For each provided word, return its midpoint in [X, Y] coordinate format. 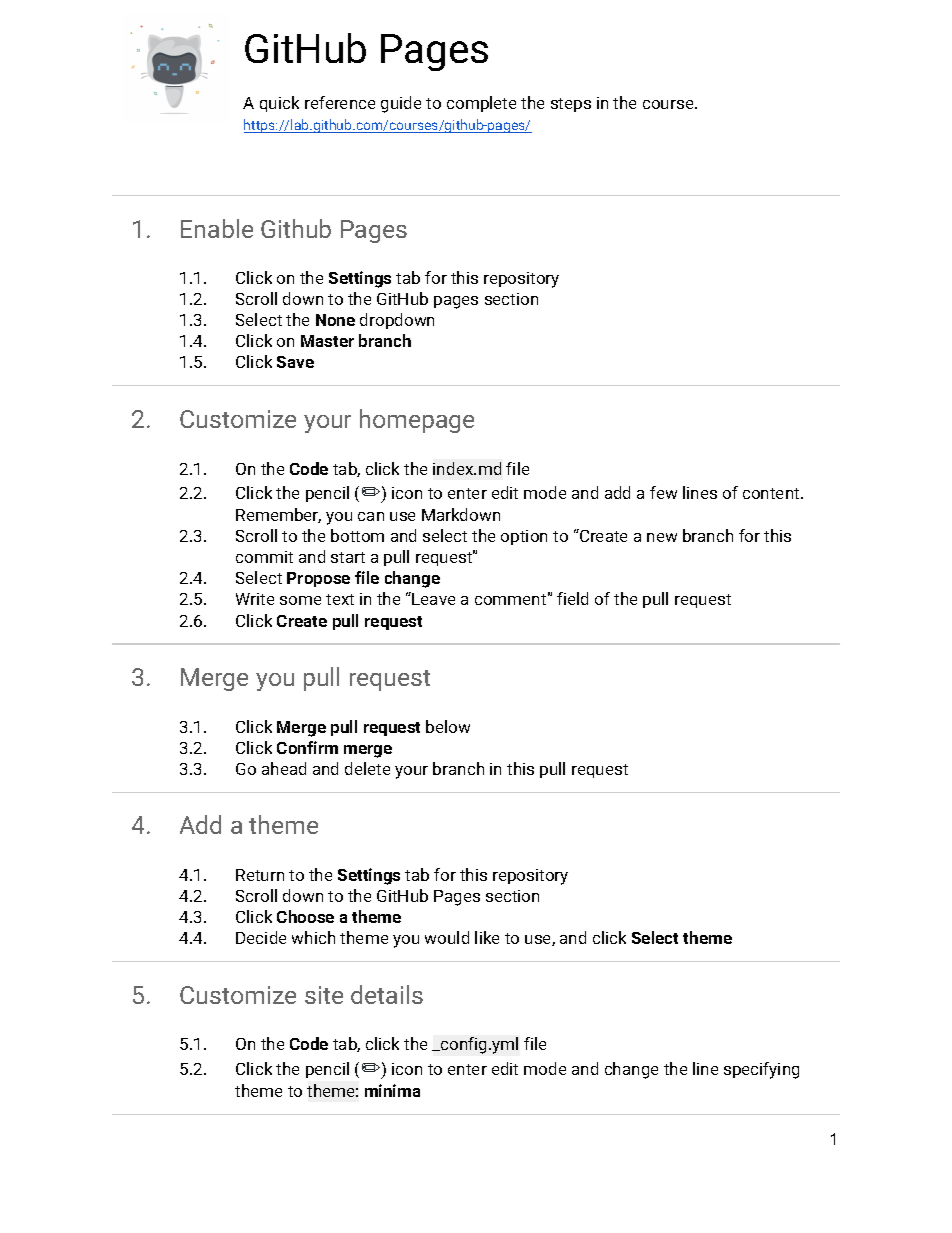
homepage [417, 421]
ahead [284, 768]
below [448, 726]
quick [279, 104]
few [663, 492]
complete [481, 104]
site [324, 995]
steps [571, 105]
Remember [278, 515]
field [572, 598]
